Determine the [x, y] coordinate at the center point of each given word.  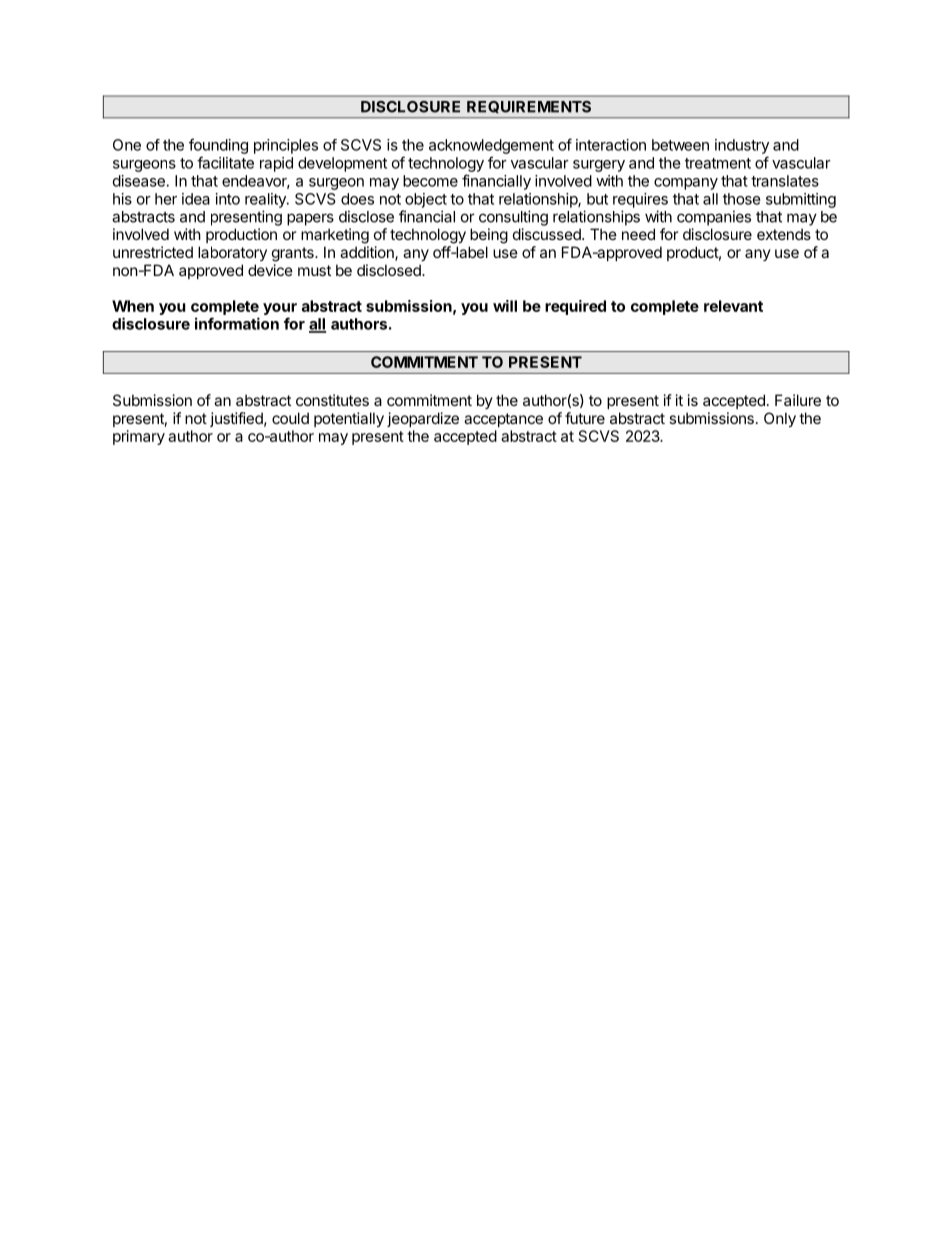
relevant [733, 306]
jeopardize [423, 419]
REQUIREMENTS [529, 107]
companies [714, 218]
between [680, 145]
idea [196, 199]
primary [139, 437]
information [237, 323]
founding [218, 146]
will [505, 306]
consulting [513, 218]
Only [780, 419]
